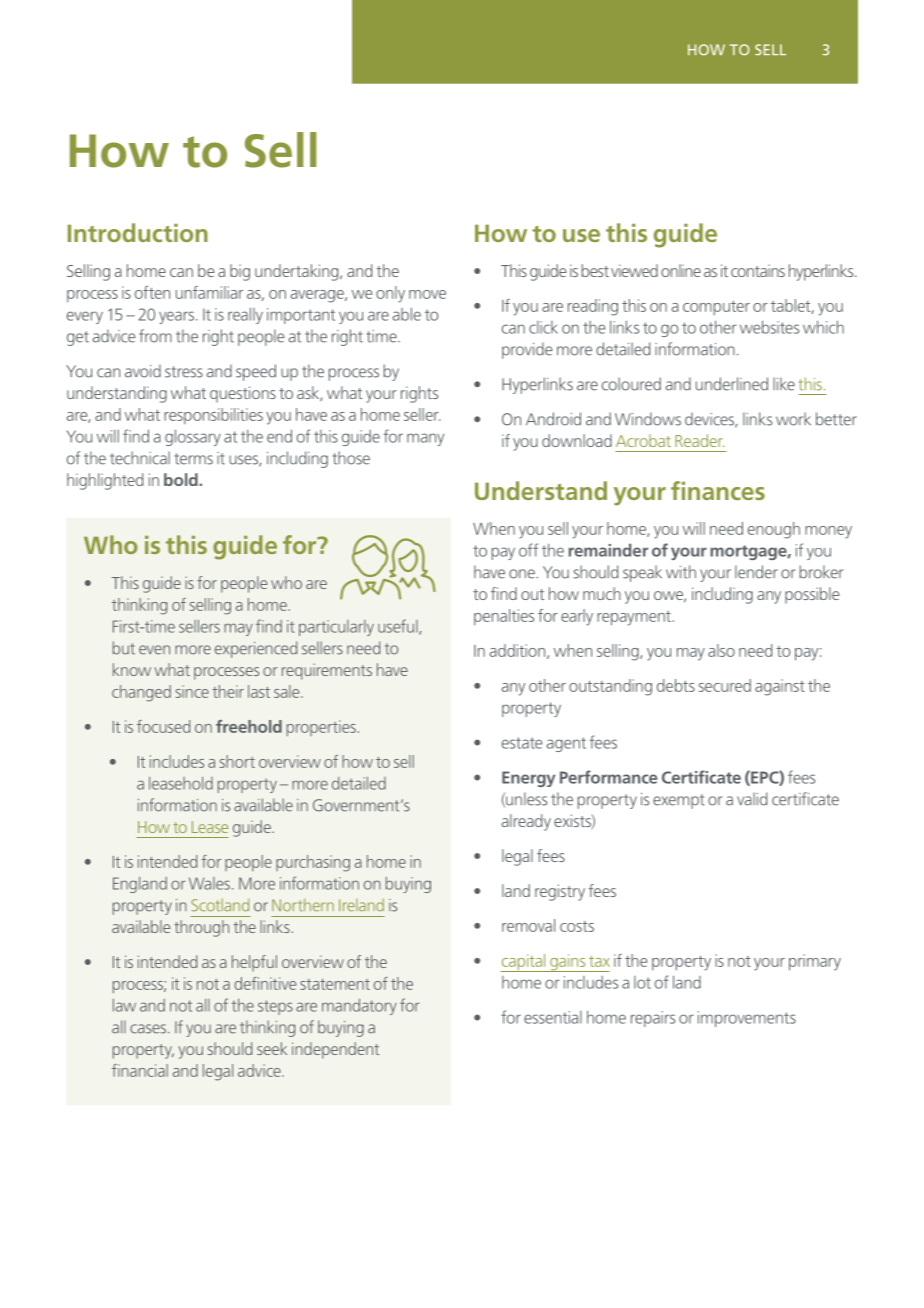  I want to click on also, so click(721, 650).
